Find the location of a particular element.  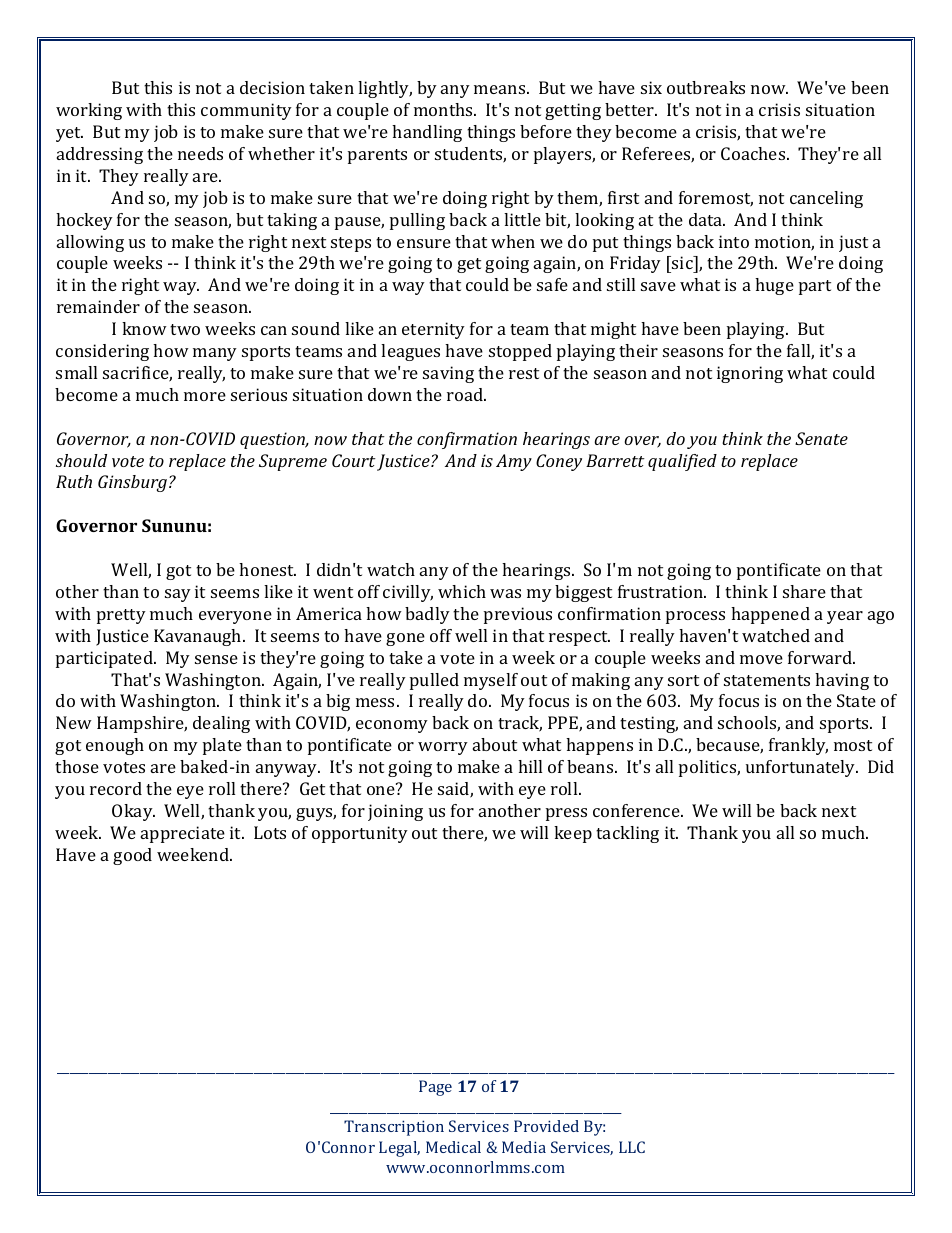

good is located at coordinates (132, 856).
